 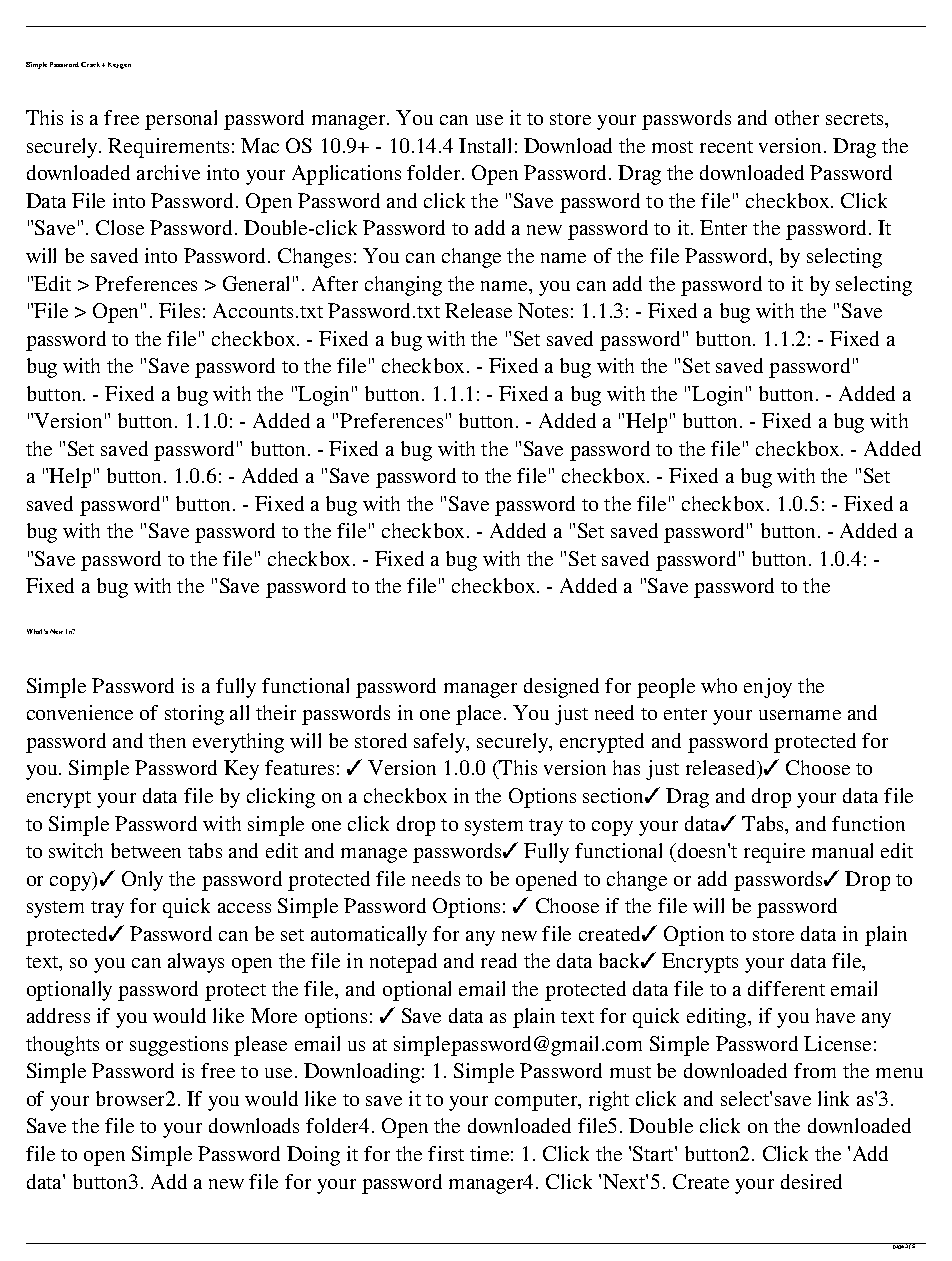 What do you see at coordinates (811, 1181) in the screenshot?
I see `desired` at bounding box center [811, 1181].
